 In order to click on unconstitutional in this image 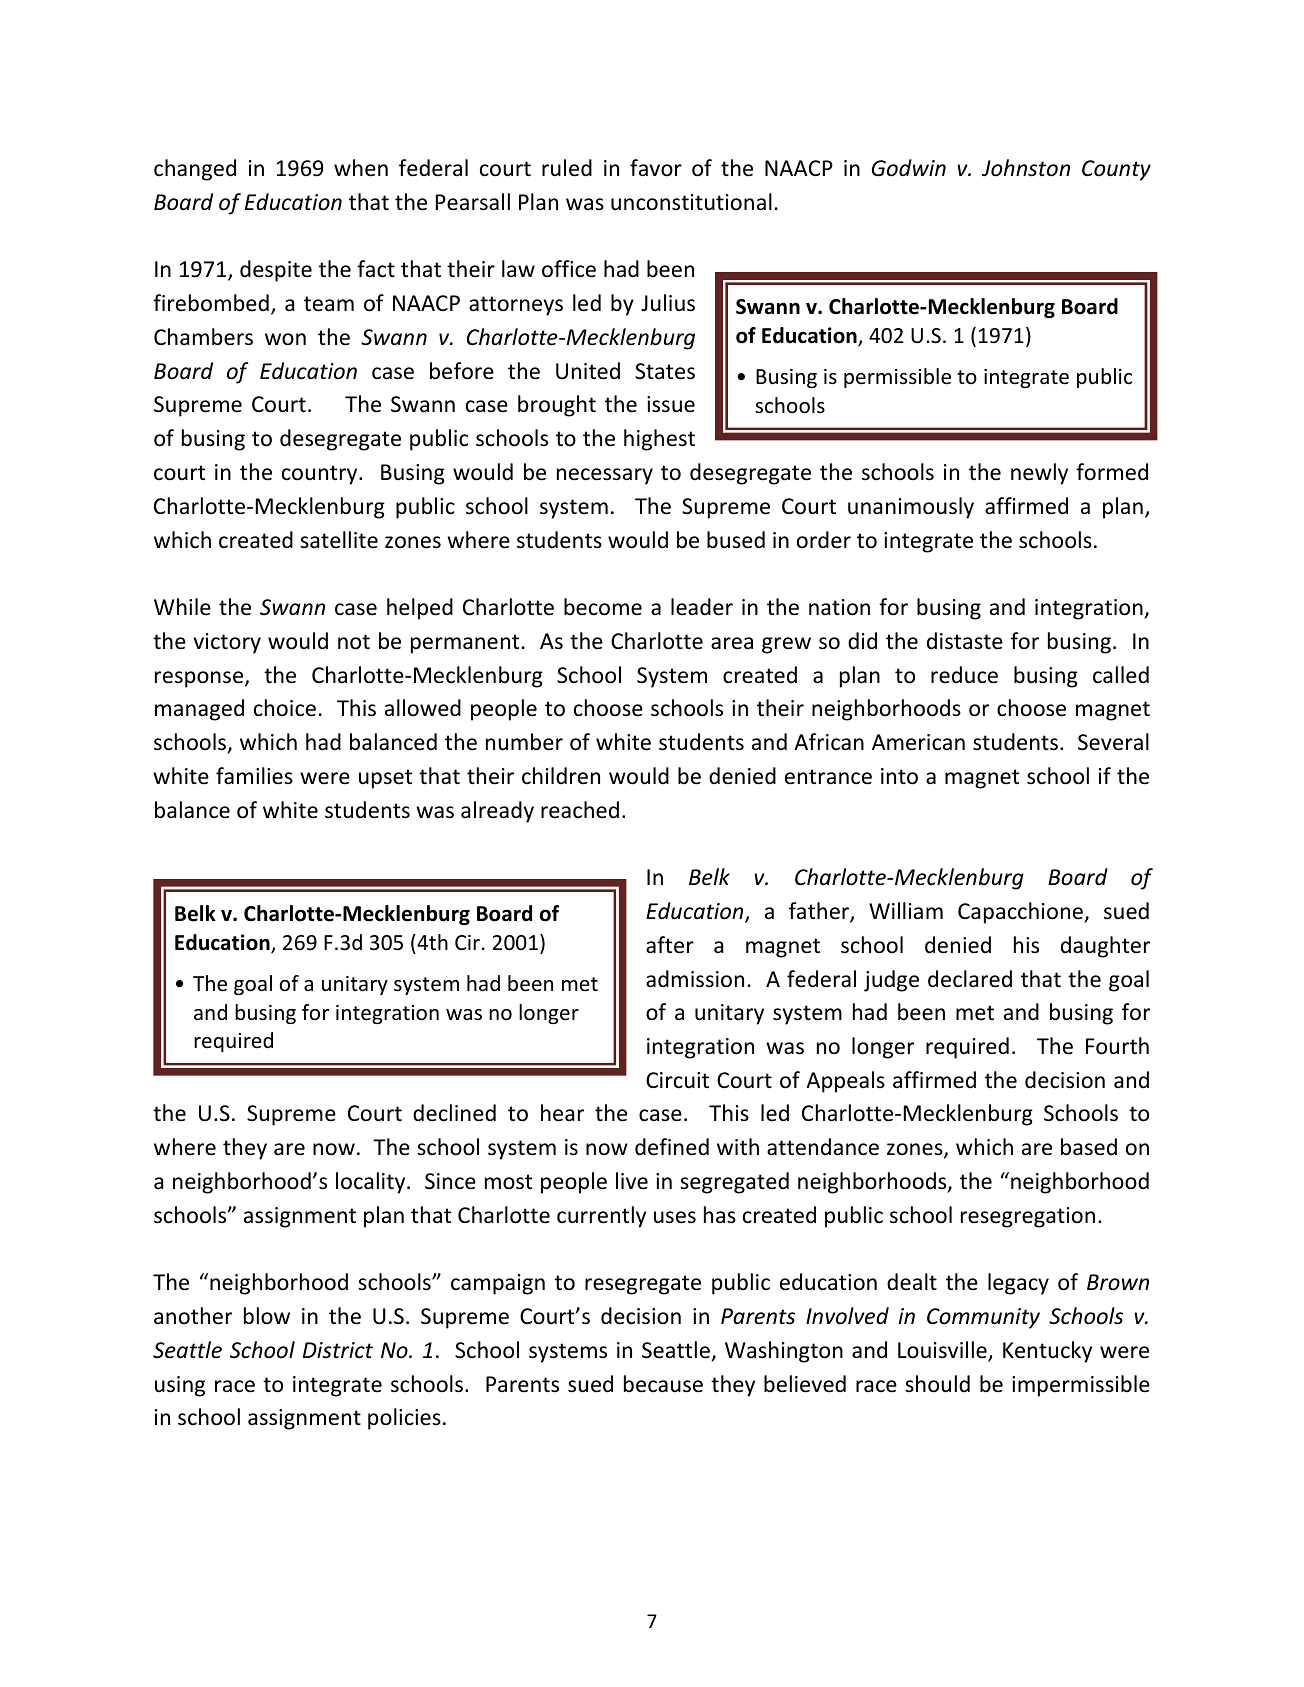, I will do `click(691, 202)`.
